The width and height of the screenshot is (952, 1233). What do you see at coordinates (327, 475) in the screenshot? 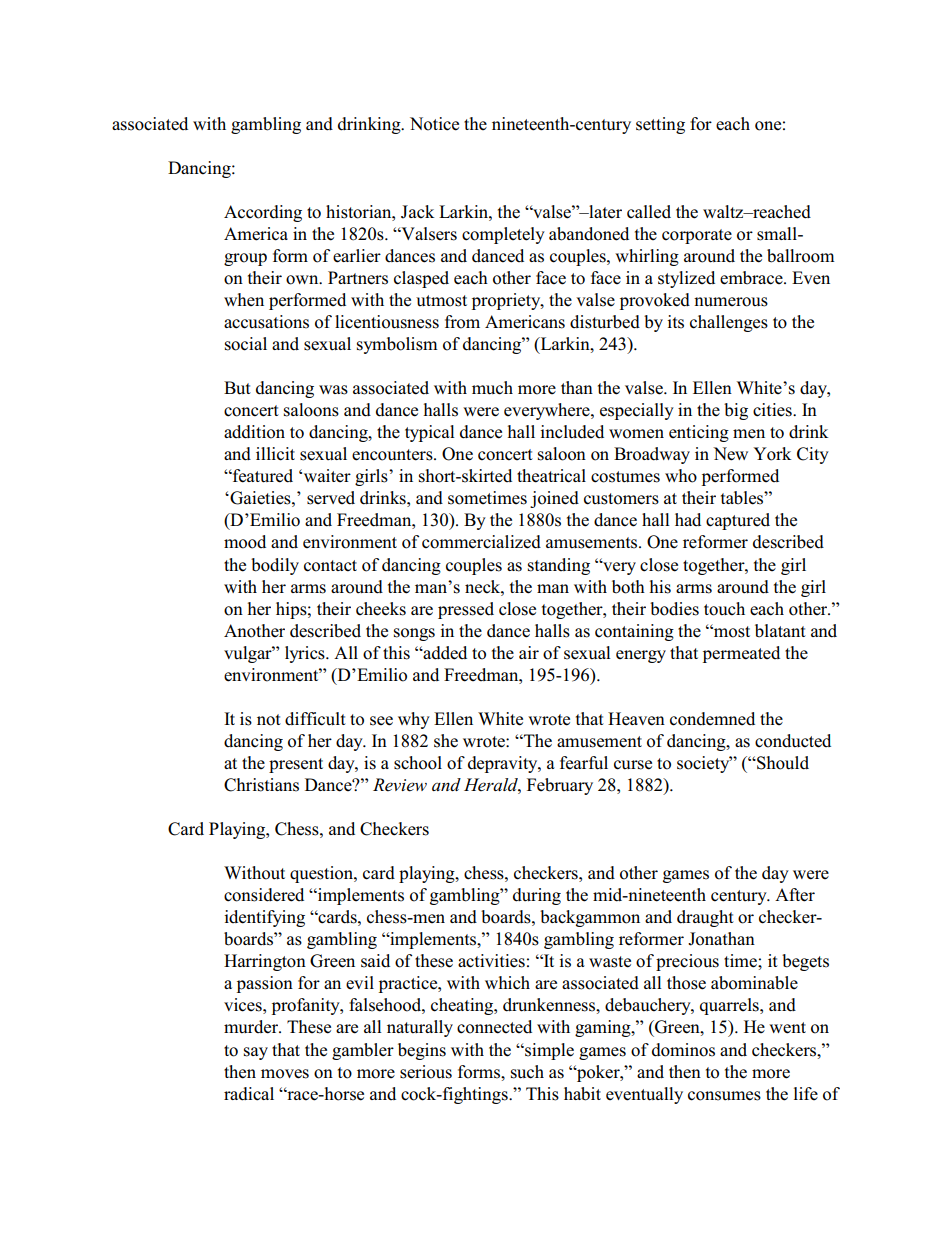
I see `waiter` at bounding box center [327, 475].
